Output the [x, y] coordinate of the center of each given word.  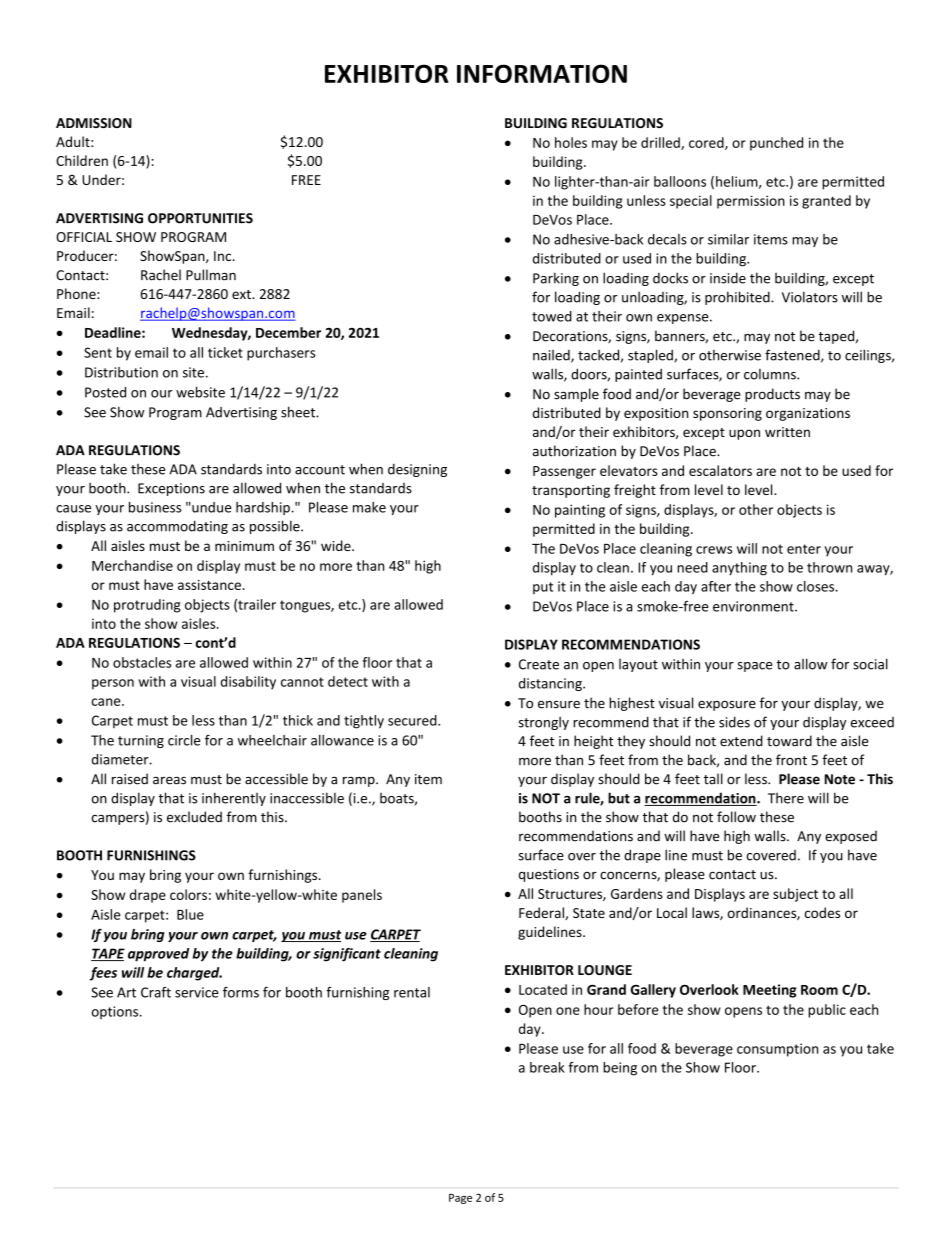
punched [776, 144]
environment [754, 606]
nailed [552, 356]
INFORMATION [542, 73]
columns [771, 374]
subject [795, 895]
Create [539, 664]
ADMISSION [94, 123]
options [116, 1012]
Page [460, 1199]
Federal [542, 913]
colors [188, 894]
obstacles [142, 662]
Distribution [121, 372]
